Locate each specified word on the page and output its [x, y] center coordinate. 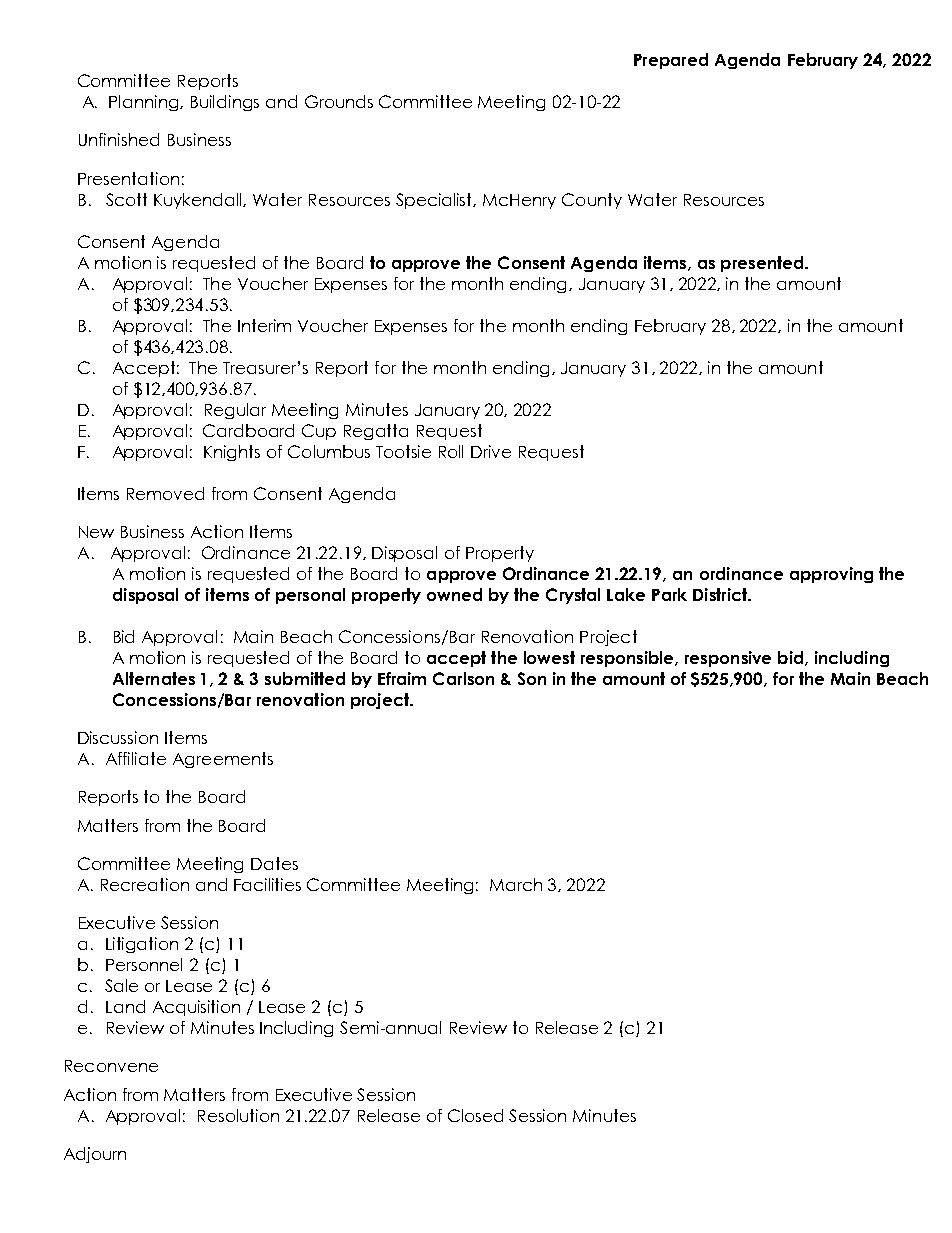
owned [454, 594]
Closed [475, 1115]
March [516, 884]
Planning [145, 103]
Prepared [671, 61]
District [721, 594]
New [96, 532]
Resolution [238, 1115]
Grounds [339, 101]
